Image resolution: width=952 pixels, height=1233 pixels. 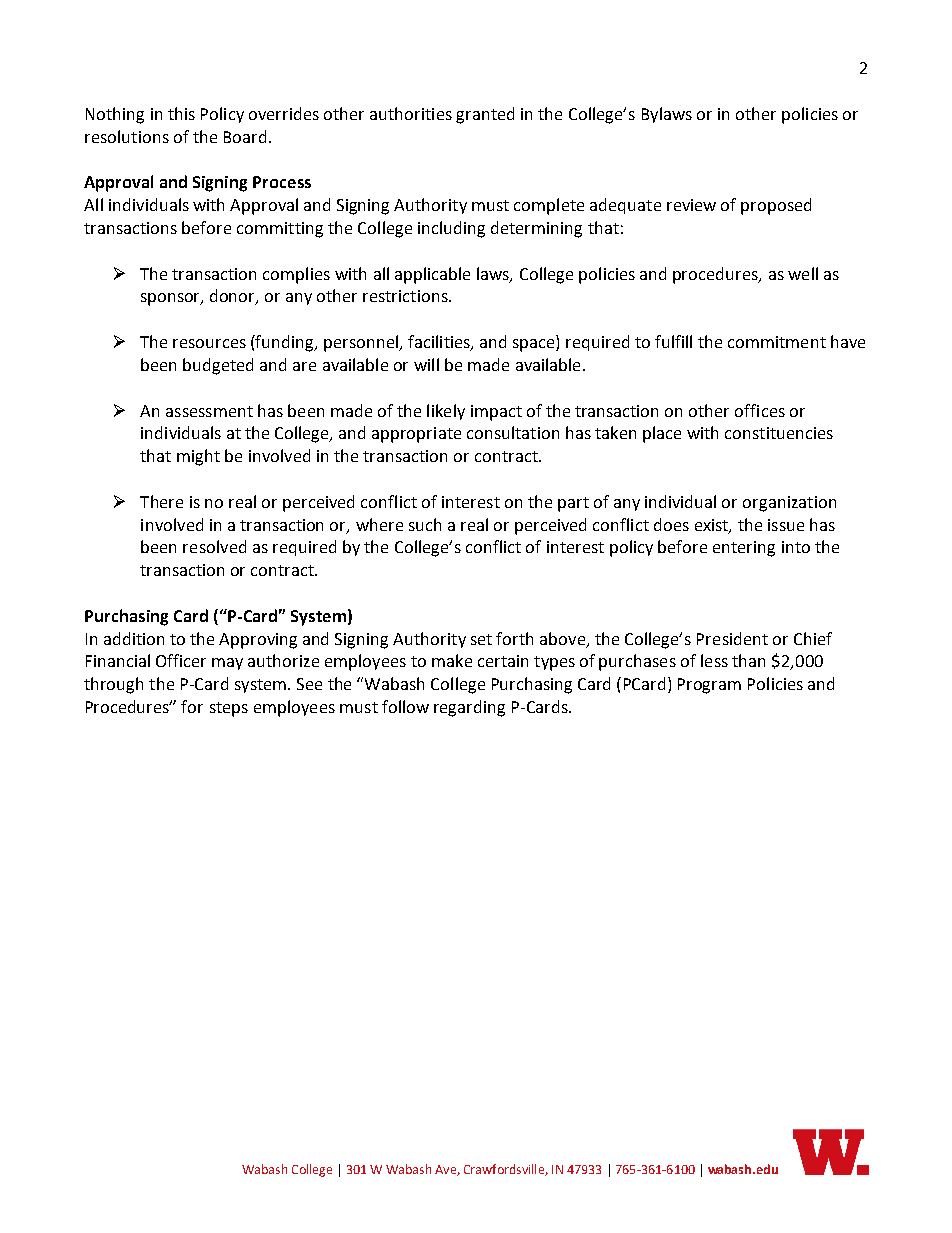 I want to click on applicable, so click(x=432, y=275).
